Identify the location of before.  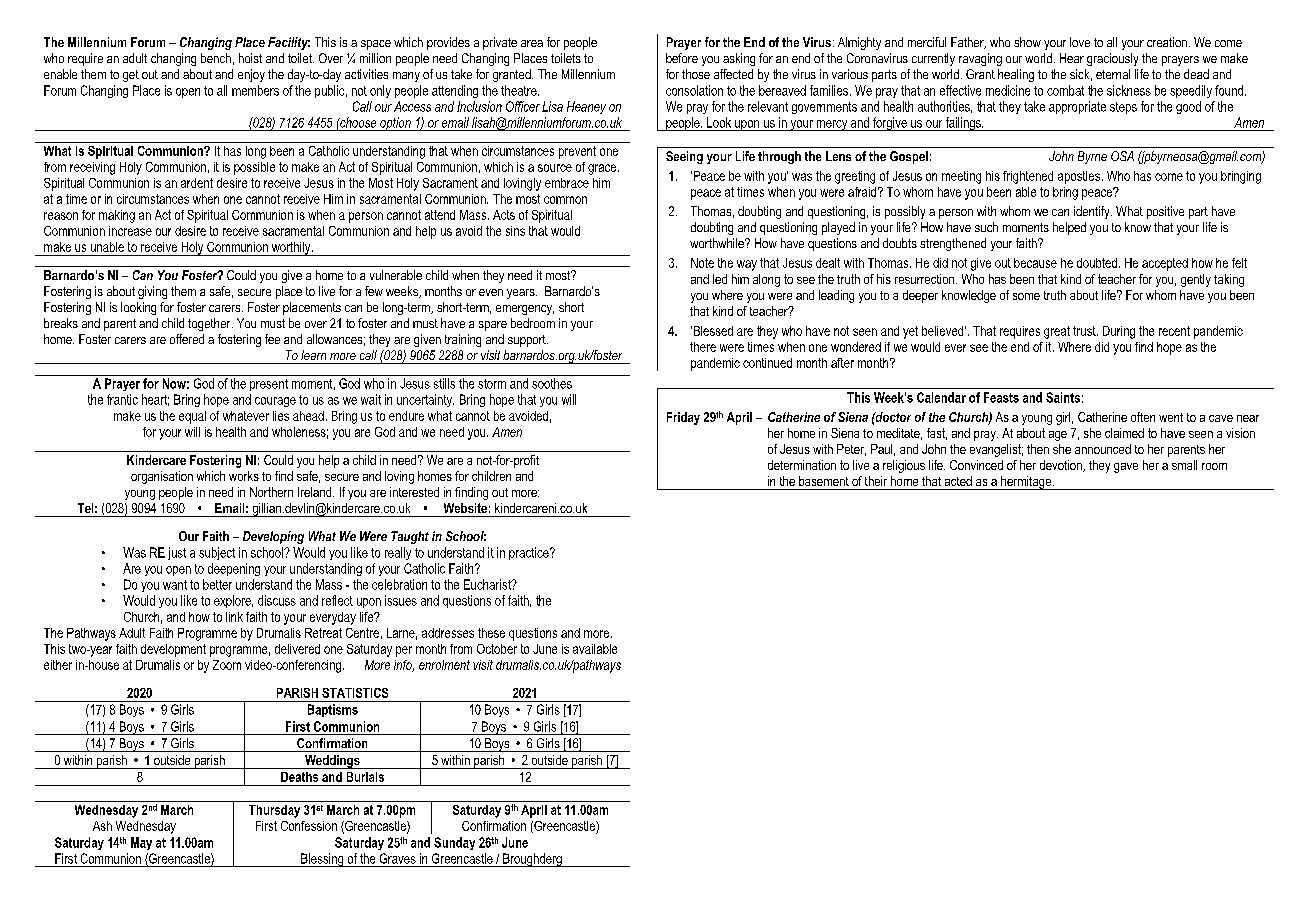
(682, 58).
